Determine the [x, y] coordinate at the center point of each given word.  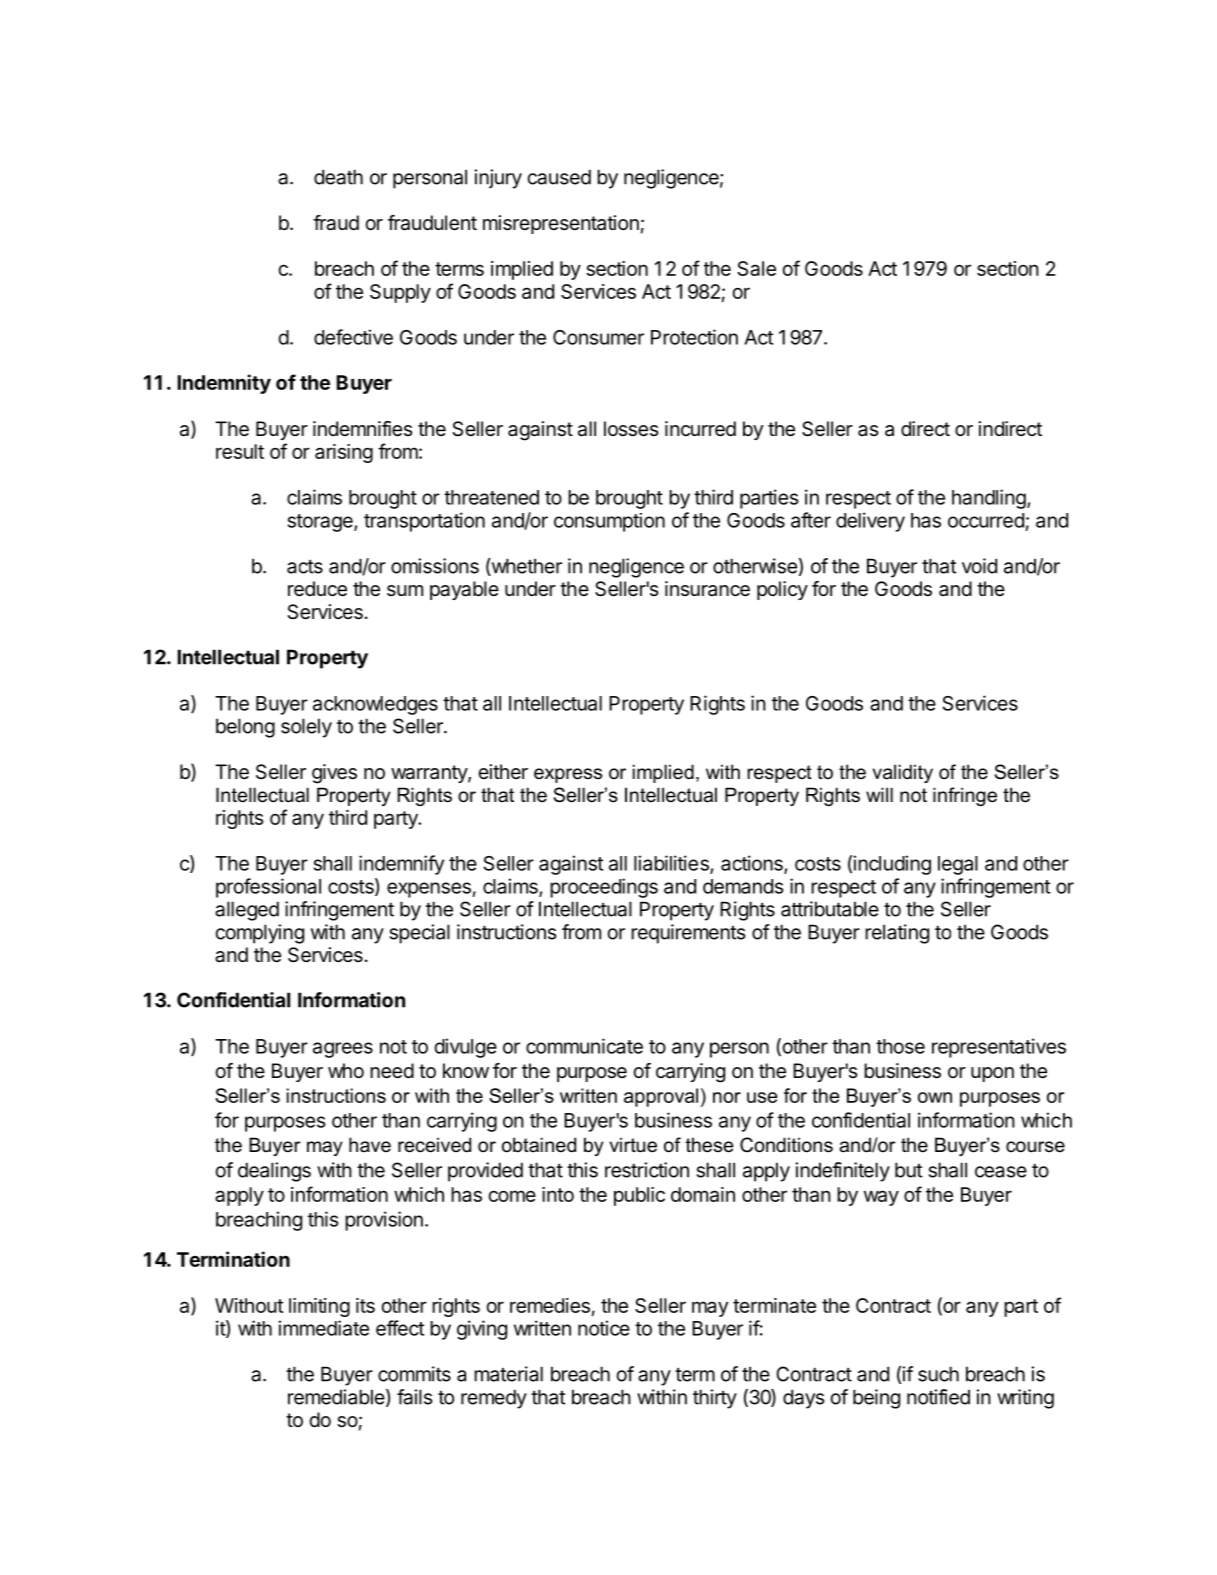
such [938, 1374]
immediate [324, 1328]
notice [604, 1328]
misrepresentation [561, 224]
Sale [756, 268]
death [338, 177]
